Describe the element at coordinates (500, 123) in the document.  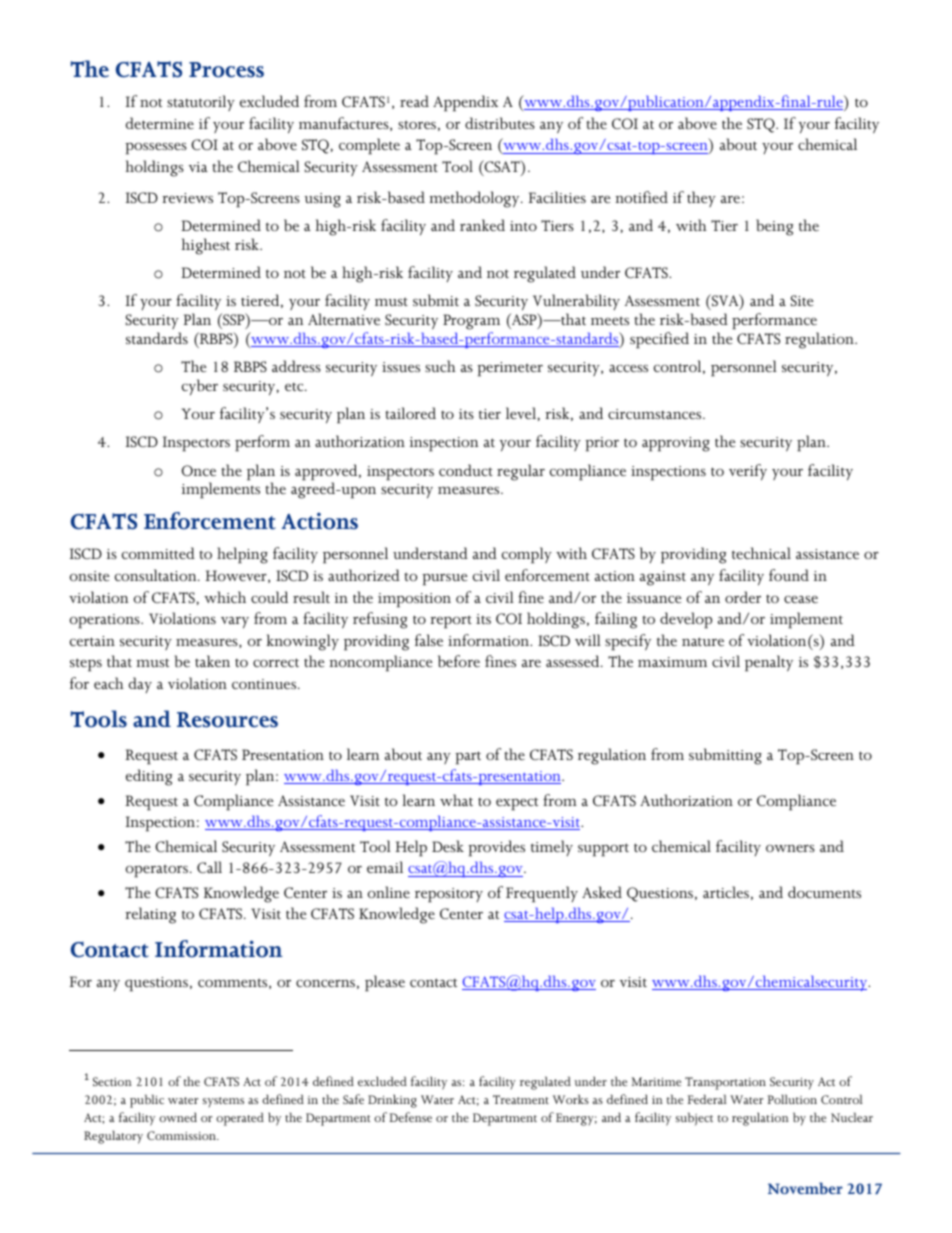
I see `distributes` at that location.
